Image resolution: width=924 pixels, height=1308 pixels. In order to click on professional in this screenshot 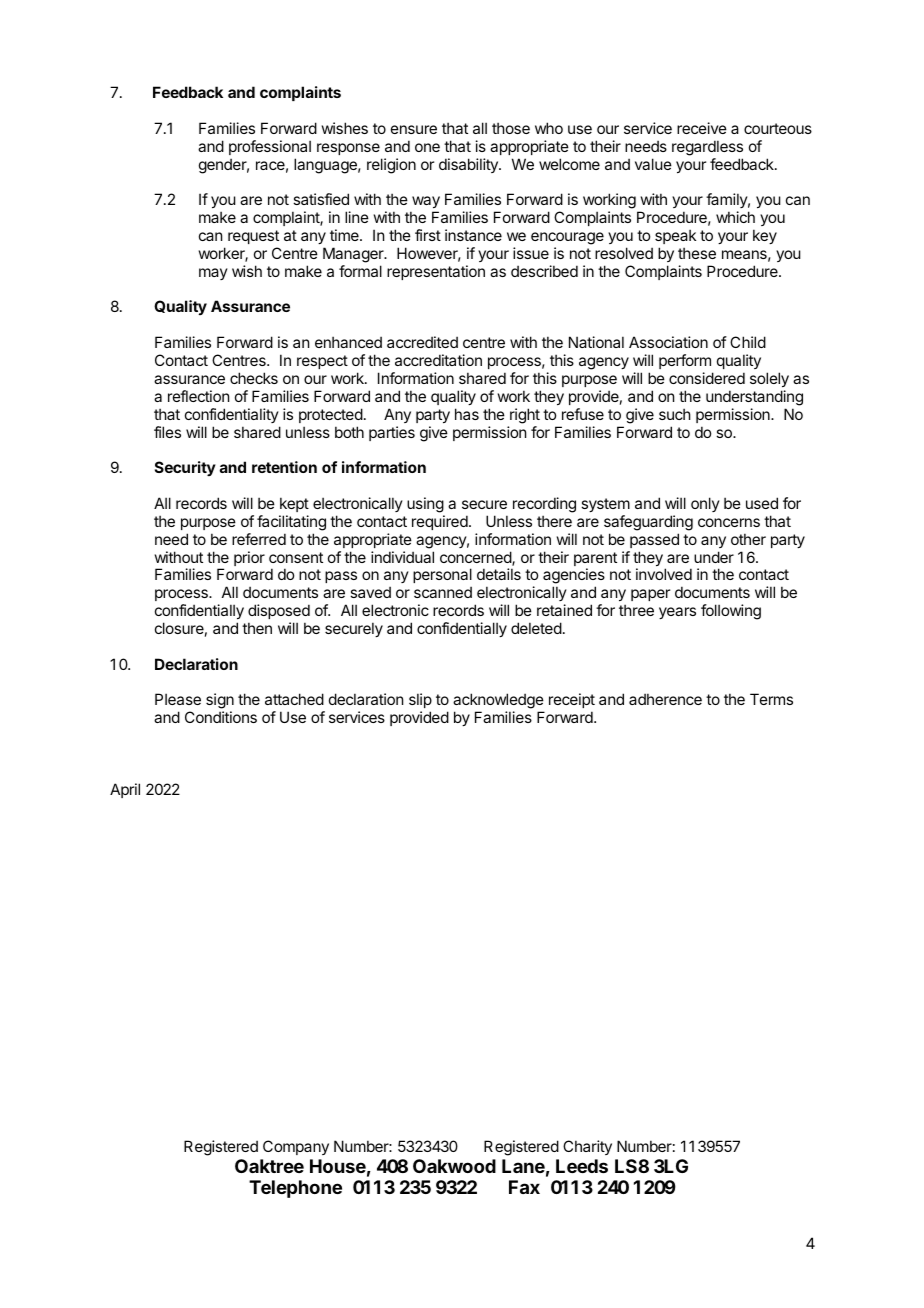, I will do `click(270, 147)`.
